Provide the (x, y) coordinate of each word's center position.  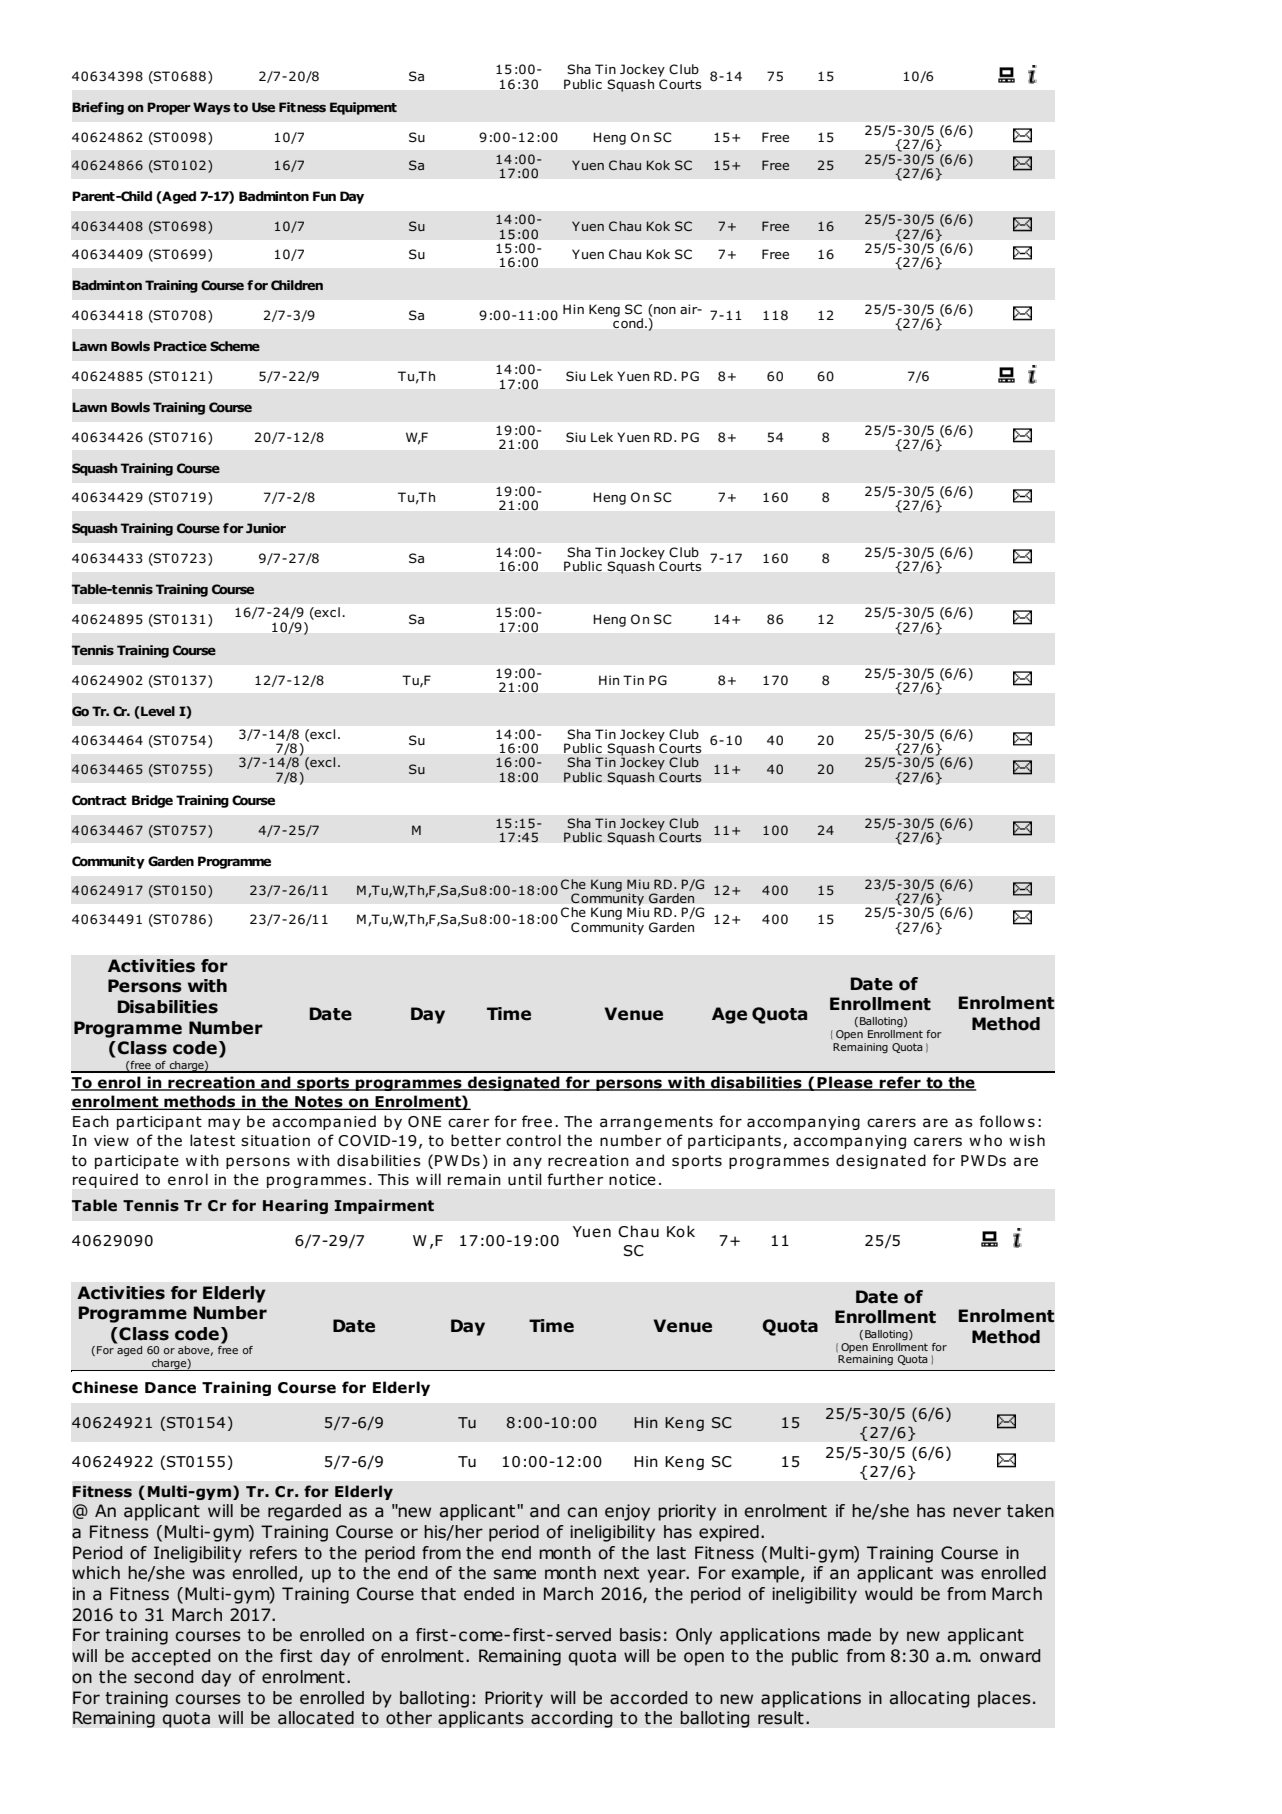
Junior (266, 528)
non (664, 309)
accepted (170, 1657)
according (572, 1719)
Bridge (152, 801)
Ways (212, 108)
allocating (929, 1699)
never (977, 1512)
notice (632, 1180)
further (575, 1179)
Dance (170, 1388)
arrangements (656, 1123)
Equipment (363, 108)
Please (845, 1083)
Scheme (235, 346)
